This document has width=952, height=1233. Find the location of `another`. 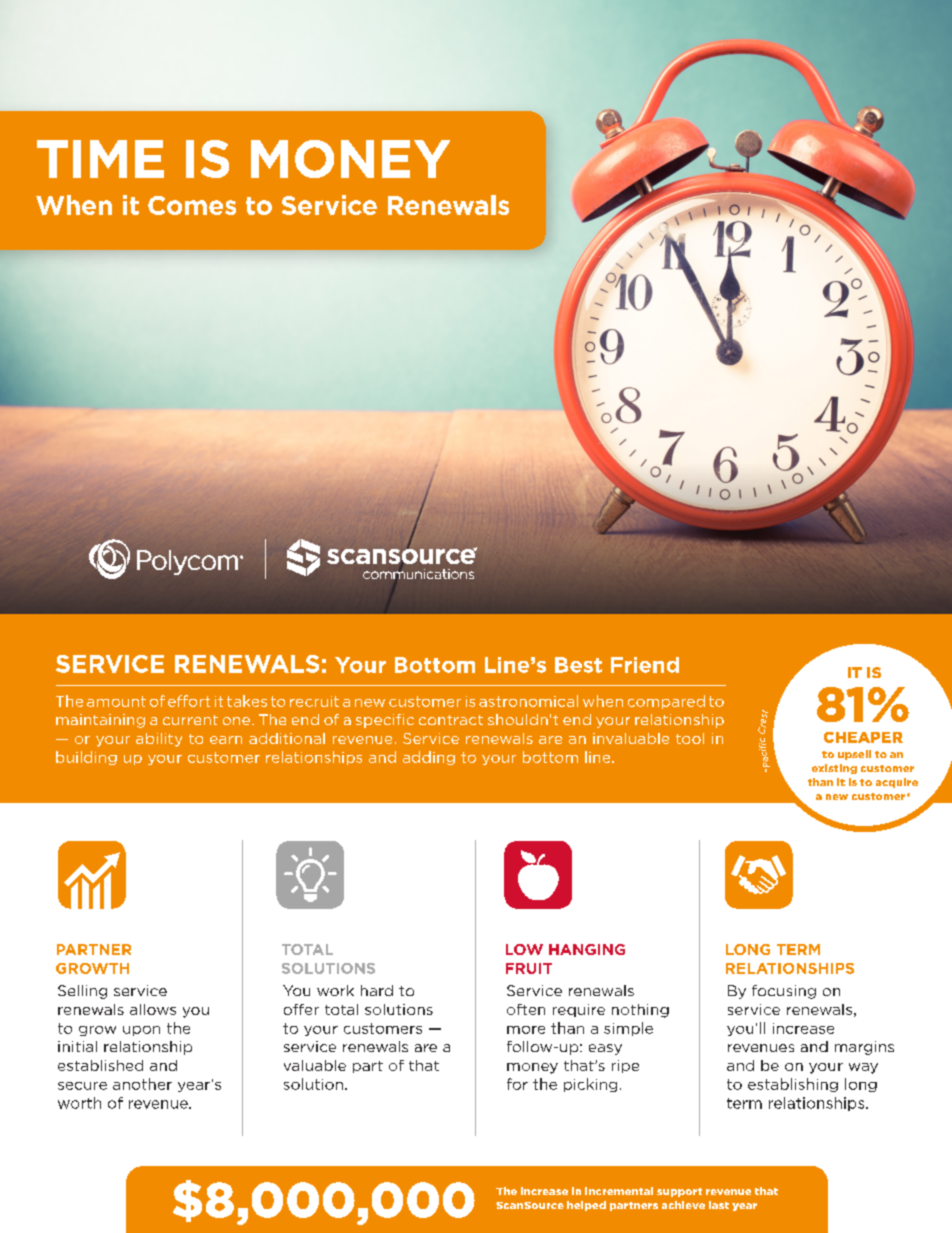

another is located at coordinates (142, 1084).
